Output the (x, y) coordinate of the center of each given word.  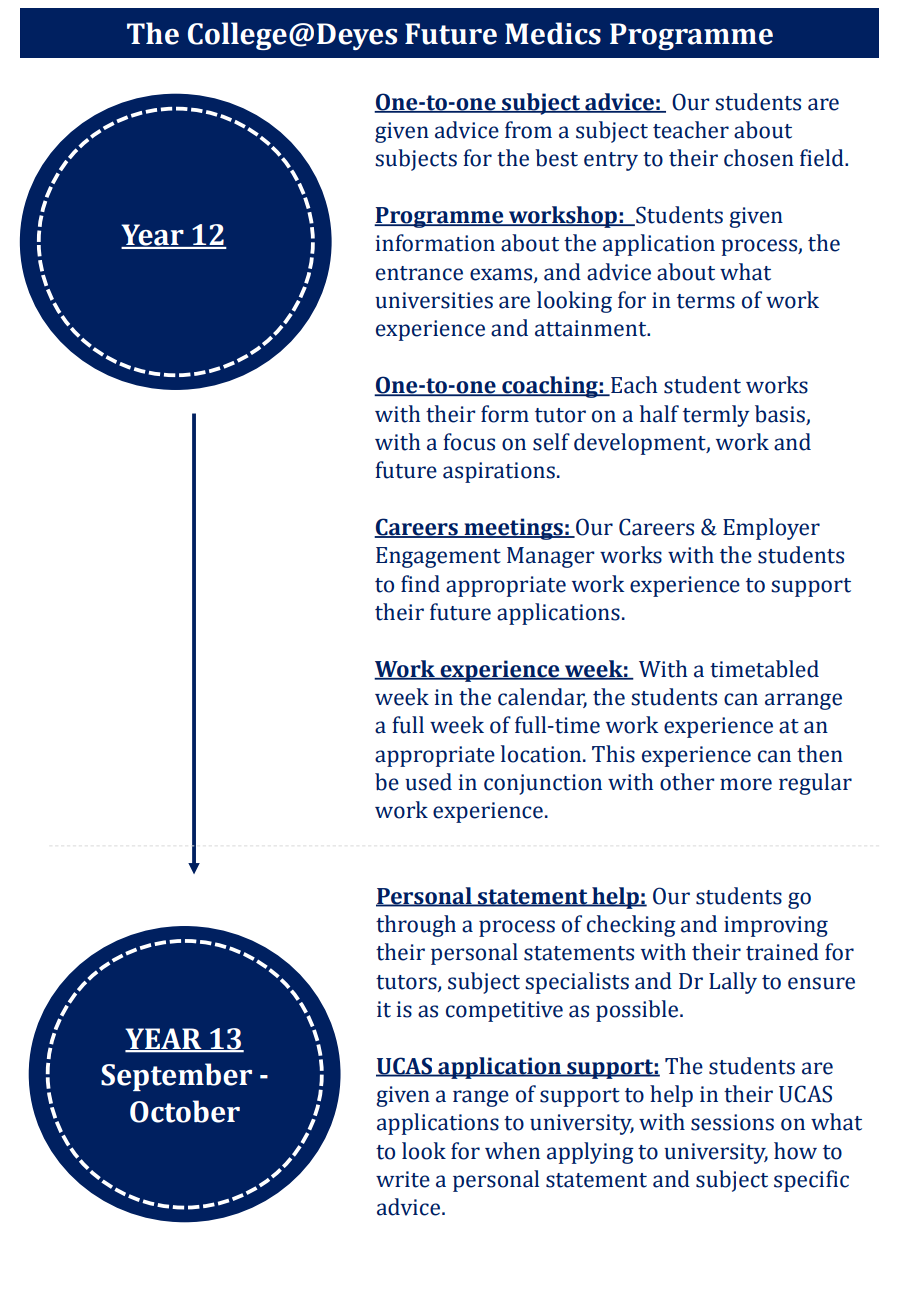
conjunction (543, 784)
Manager (551, 557)
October (185, 1111)
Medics (553, 33)
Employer (771, 529)
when (512, 1151)
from (528, 130)
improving (776, 926)
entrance (419, 273)
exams (502, 275)
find (420, 584)
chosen (759, 158)
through (416, 926)
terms (706, 301)
